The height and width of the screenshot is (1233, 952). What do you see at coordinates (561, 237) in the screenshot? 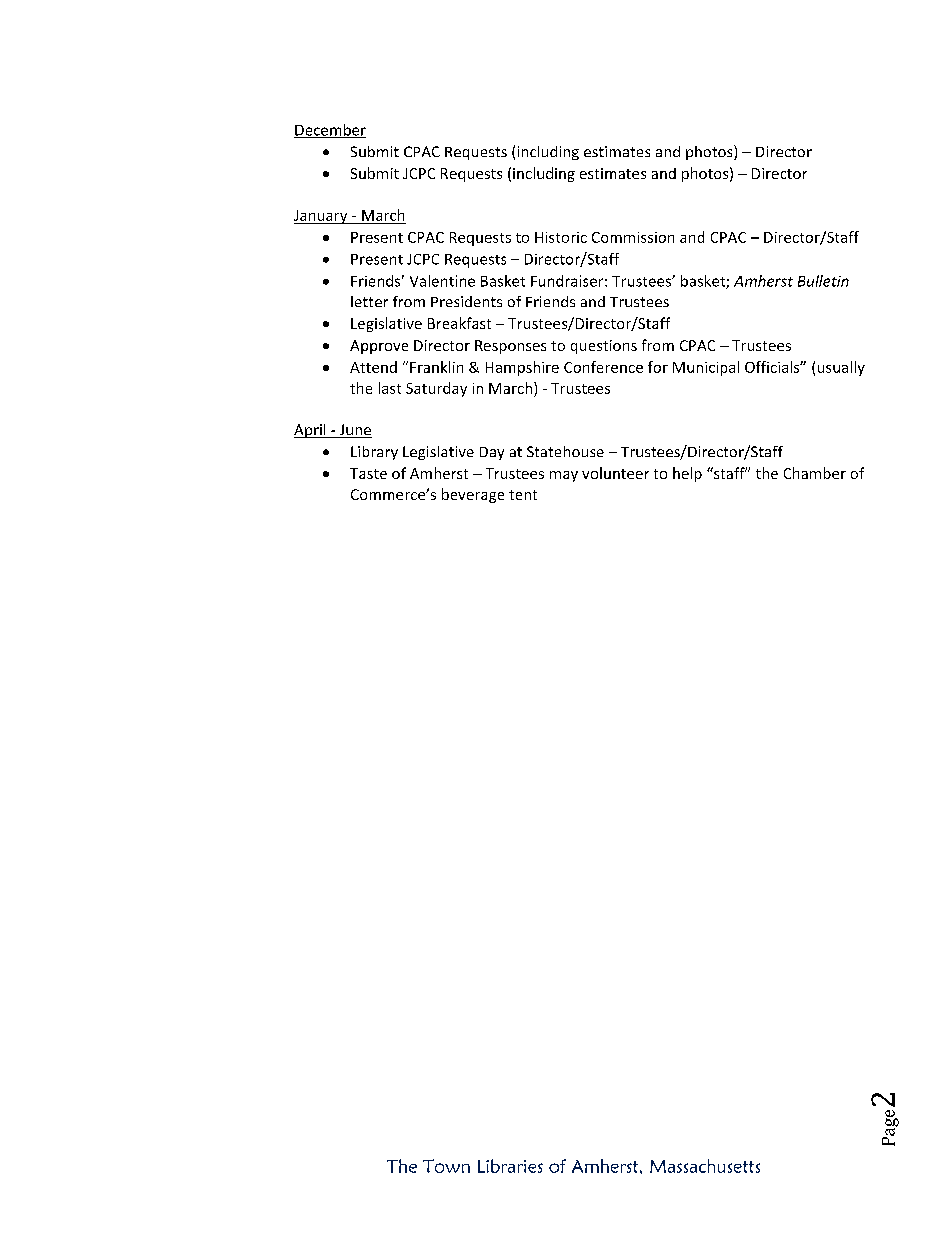
I see `Historic` at bounding box center [561, 237].
